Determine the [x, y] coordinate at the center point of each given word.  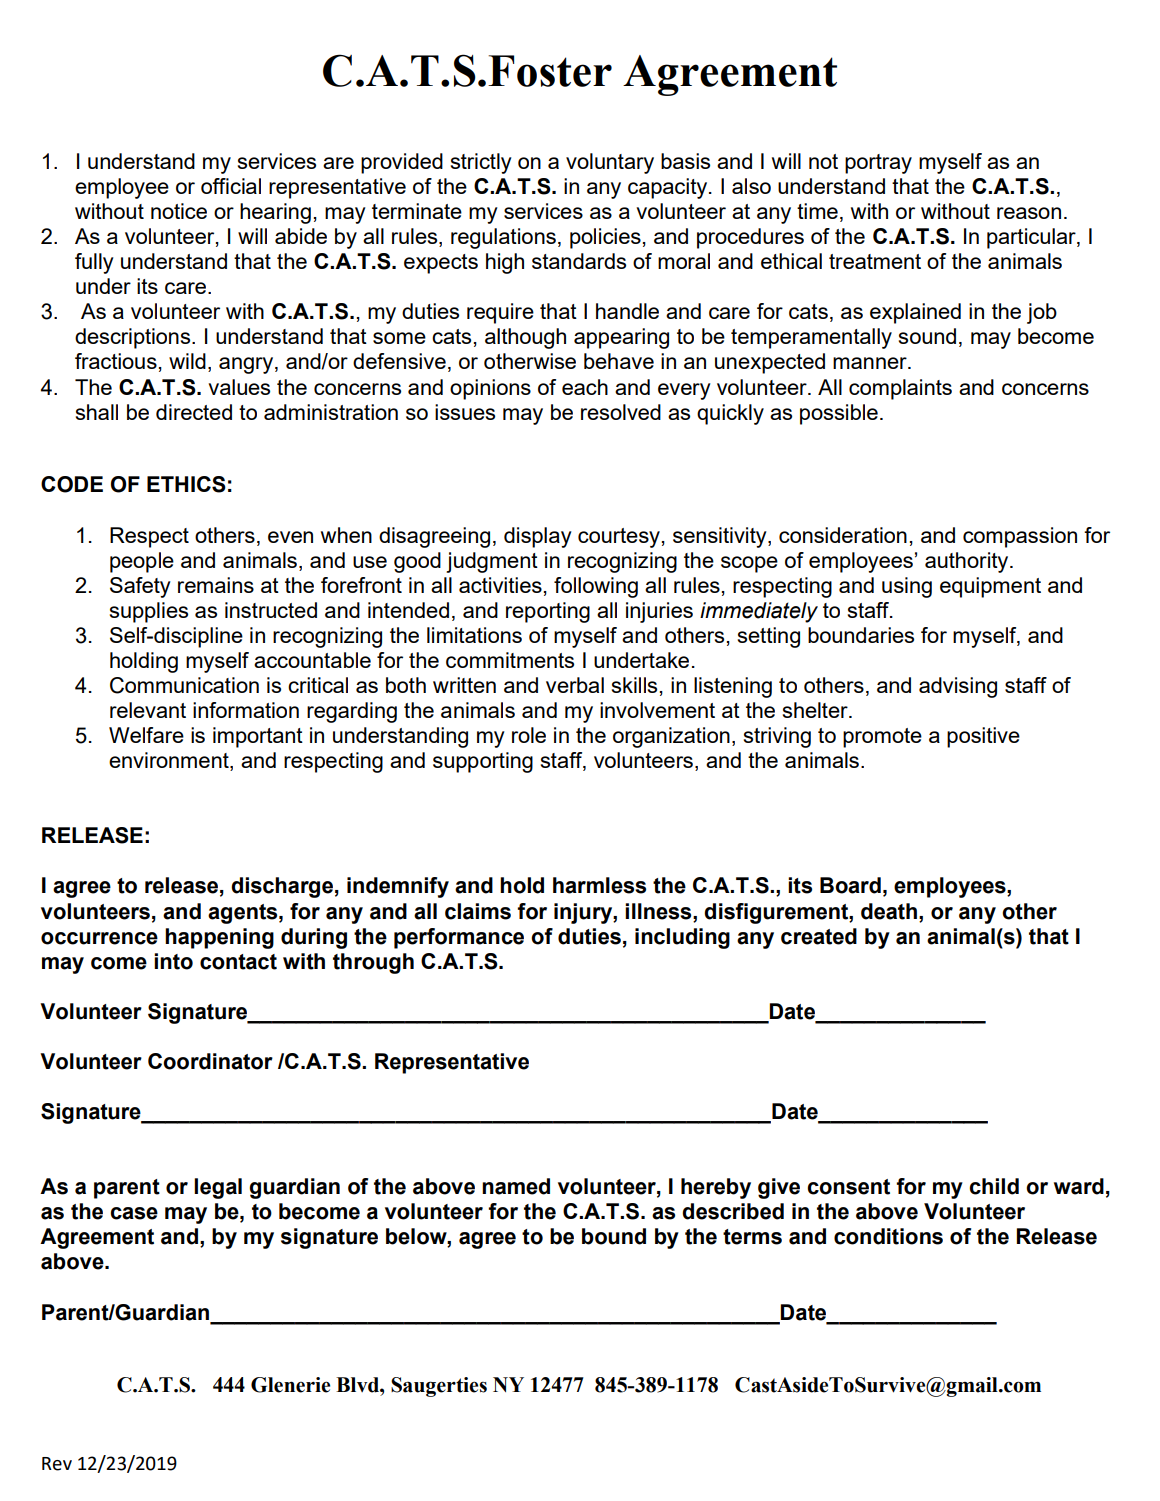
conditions [888, 1236]
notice [179, 211]
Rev [57, 1464]
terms [752, 1237]
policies [605, 238]
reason [1029, 213]
